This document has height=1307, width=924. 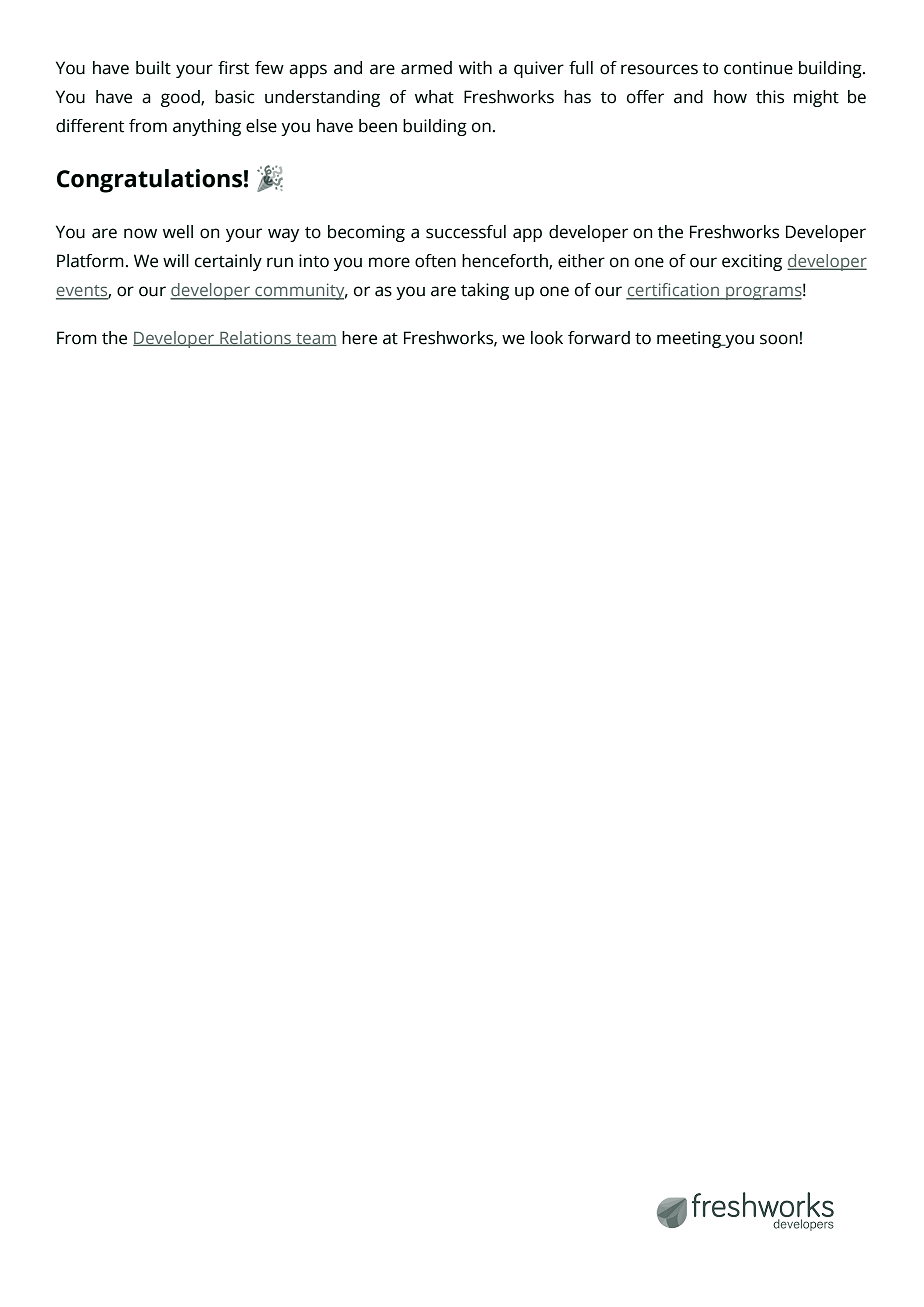 What do you see at coordinates (255, 338) in the document?
I see `Relations` at bounding box center [255, 338].
